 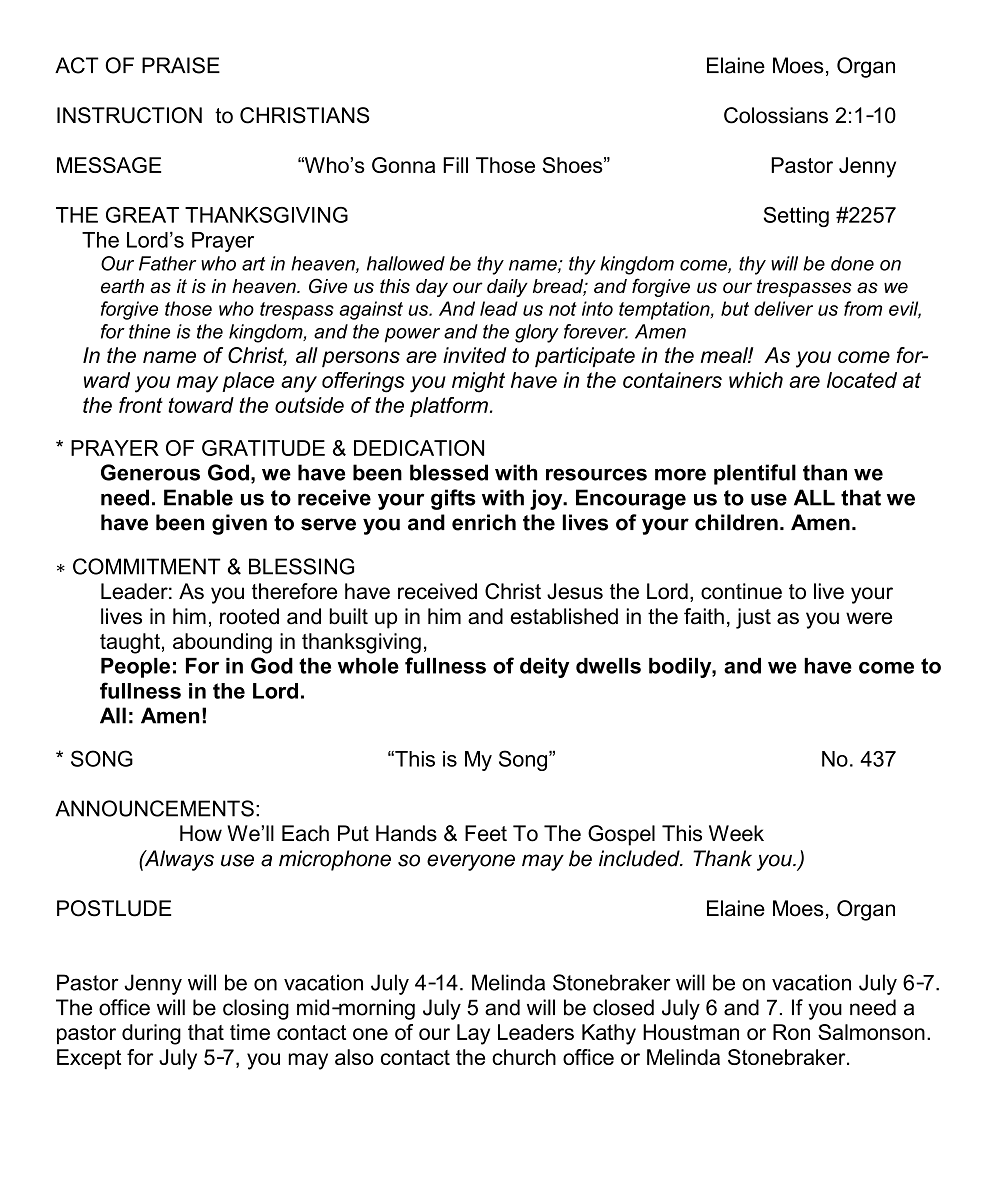 I want to click on Fill, so click(x=455, y=165).
